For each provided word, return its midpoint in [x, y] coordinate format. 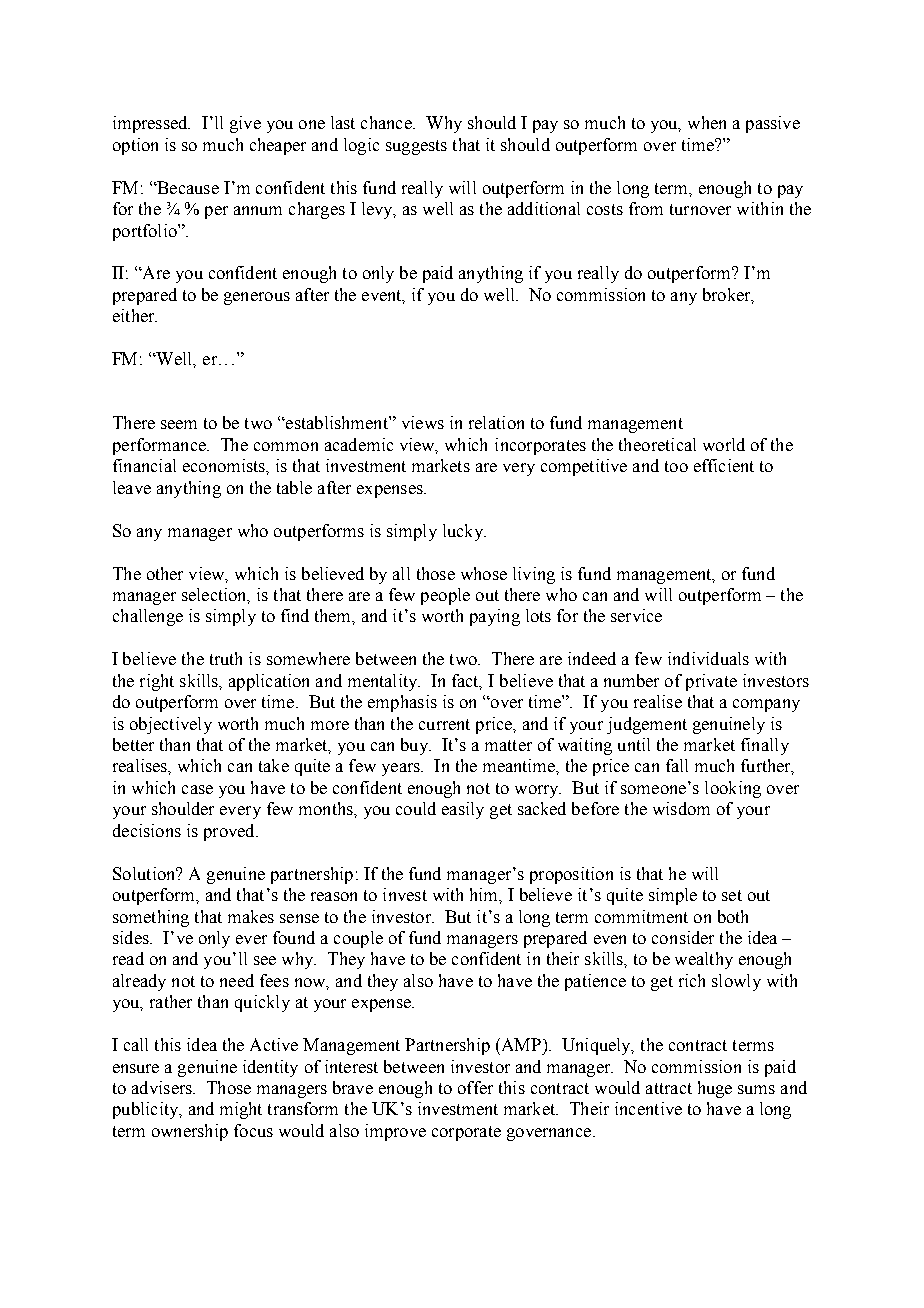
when [707, 122]
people [445, 596]
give [245, 124]
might [241, 1110]
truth [226, 658]
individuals [708, 658]
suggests [416, 147]
